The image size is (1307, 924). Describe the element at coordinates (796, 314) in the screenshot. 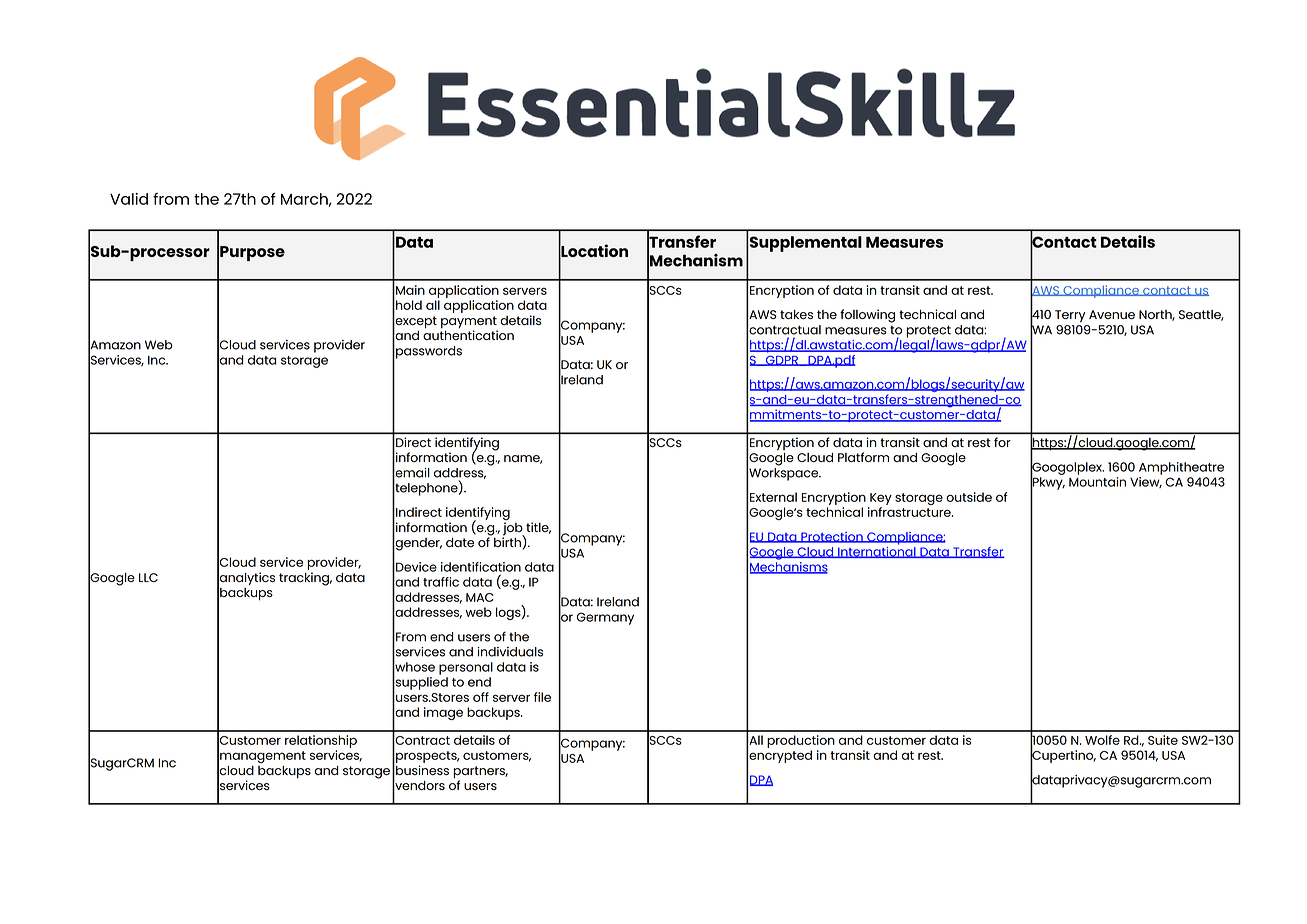

I see `takes` at that location.
